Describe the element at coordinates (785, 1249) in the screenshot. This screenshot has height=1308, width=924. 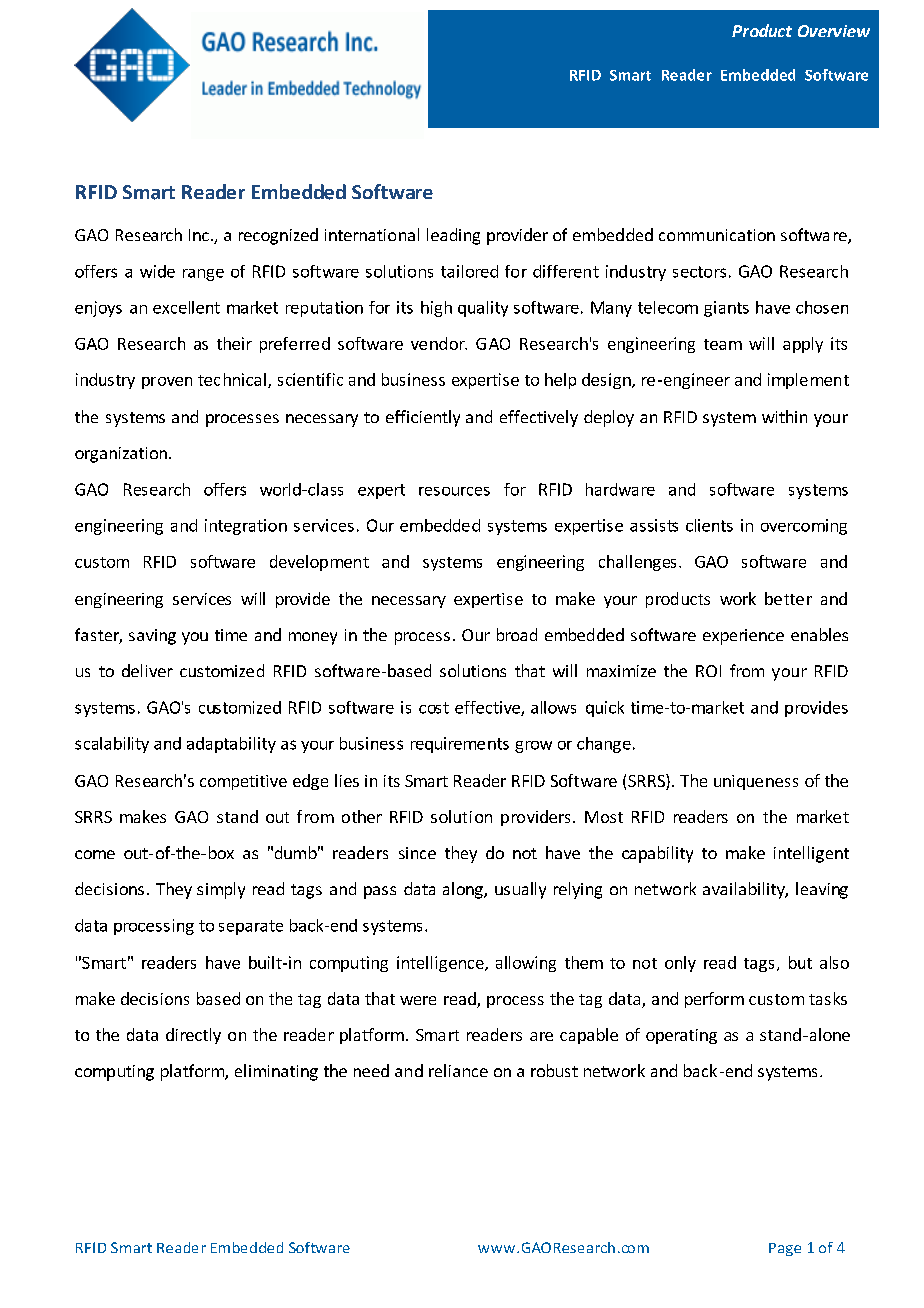
I see `Page` at that location.
